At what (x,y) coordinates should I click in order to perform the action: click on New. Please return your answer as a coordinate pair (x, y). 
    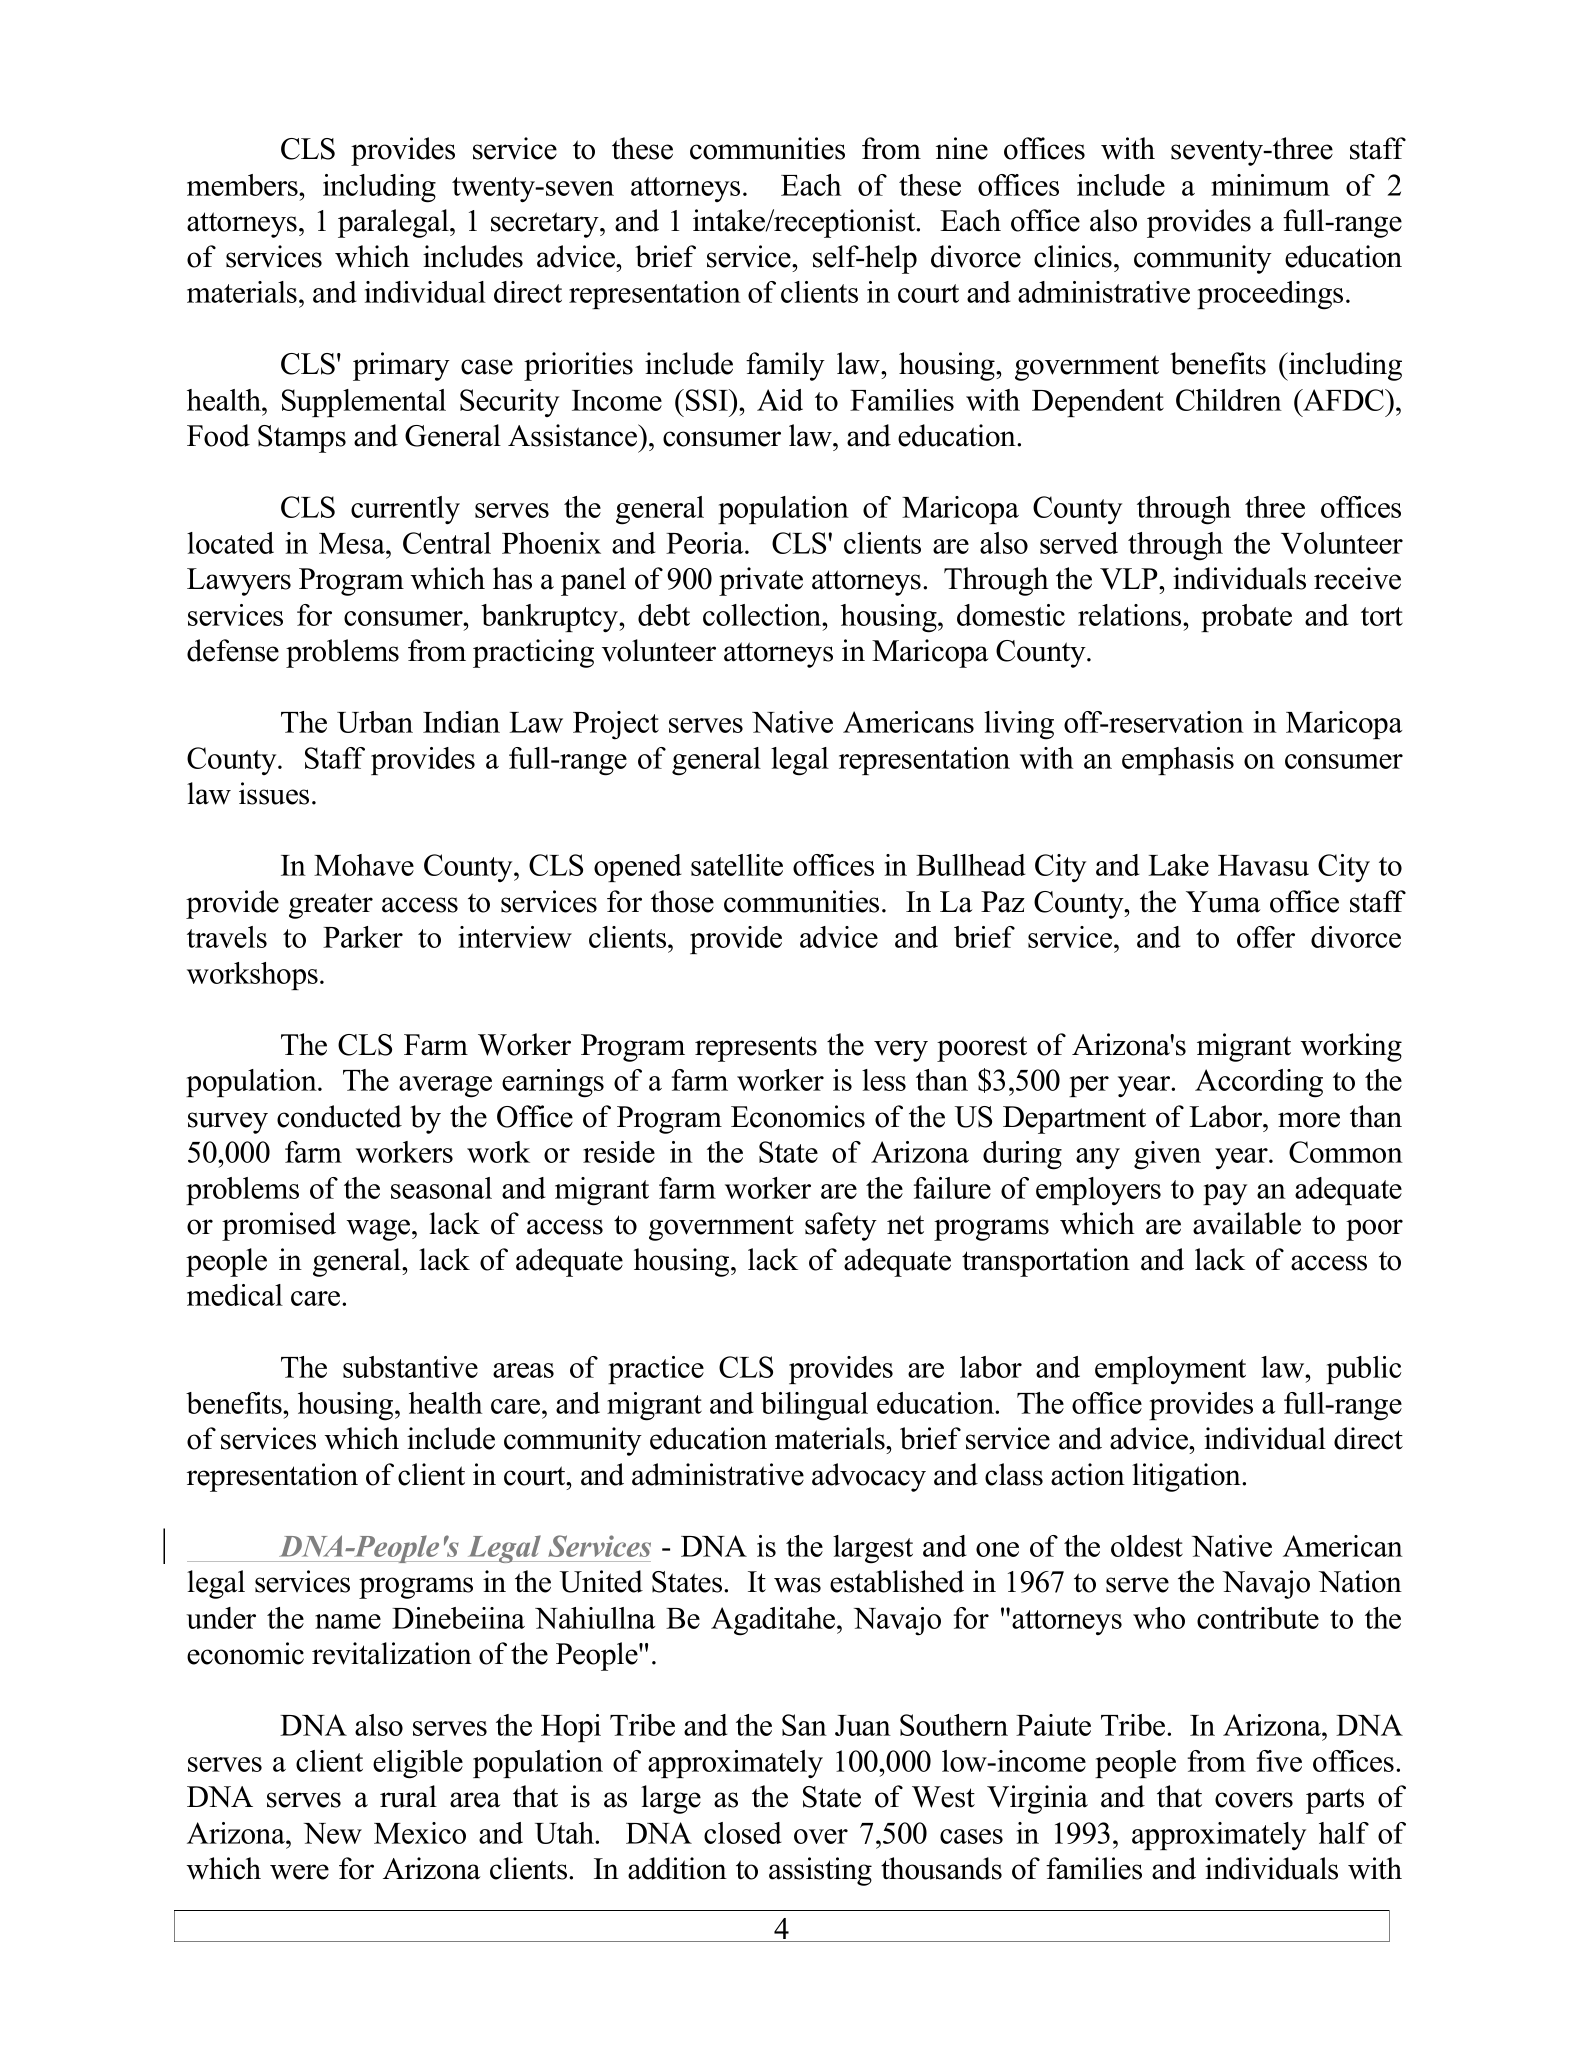
    Looking at the image, I should click on (333, 1833).
